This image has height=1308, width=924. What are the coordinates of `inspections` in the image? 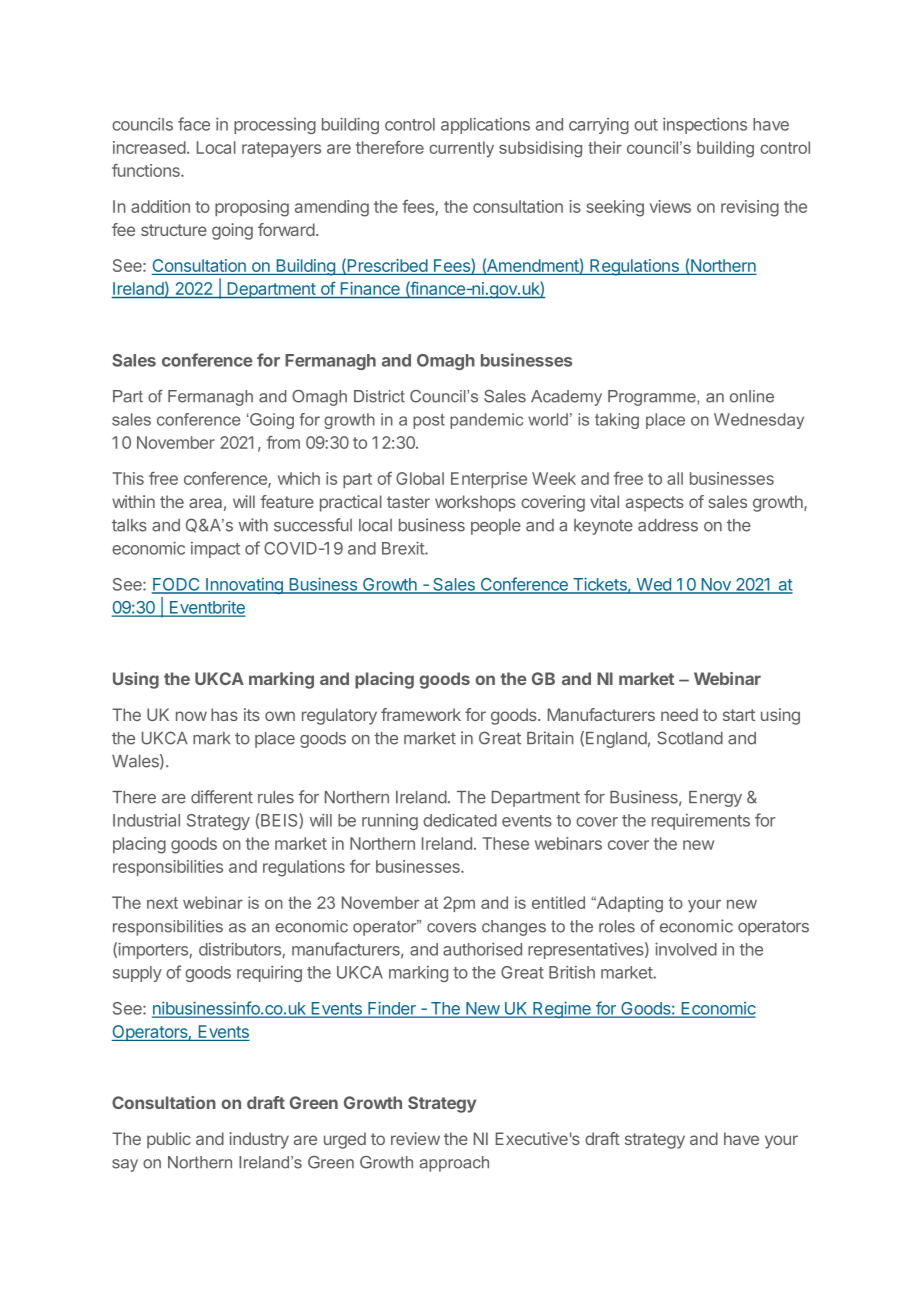 It's located at (705, 125).
